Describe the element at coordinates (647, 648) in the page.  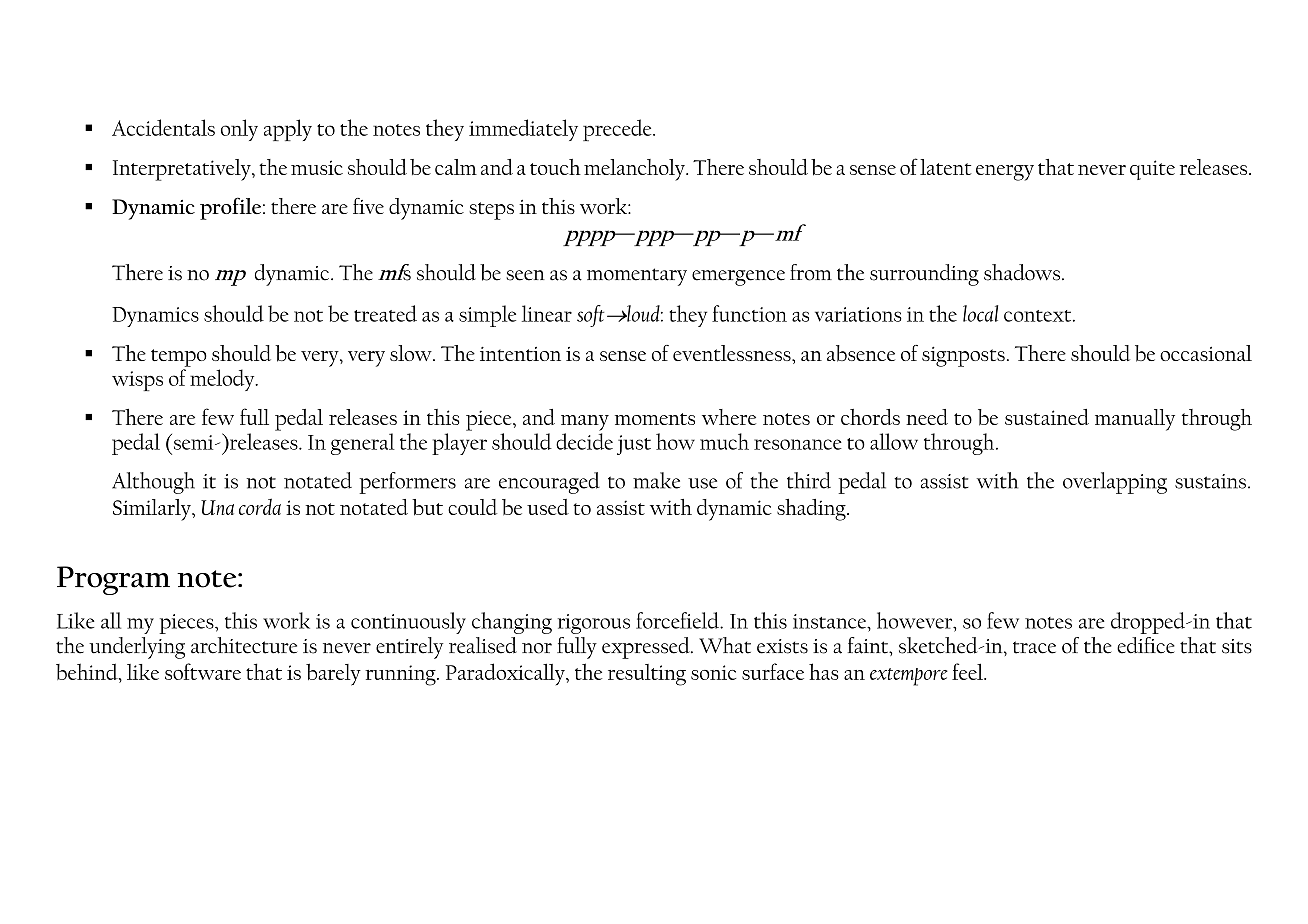
I see `expressed` at that location.
